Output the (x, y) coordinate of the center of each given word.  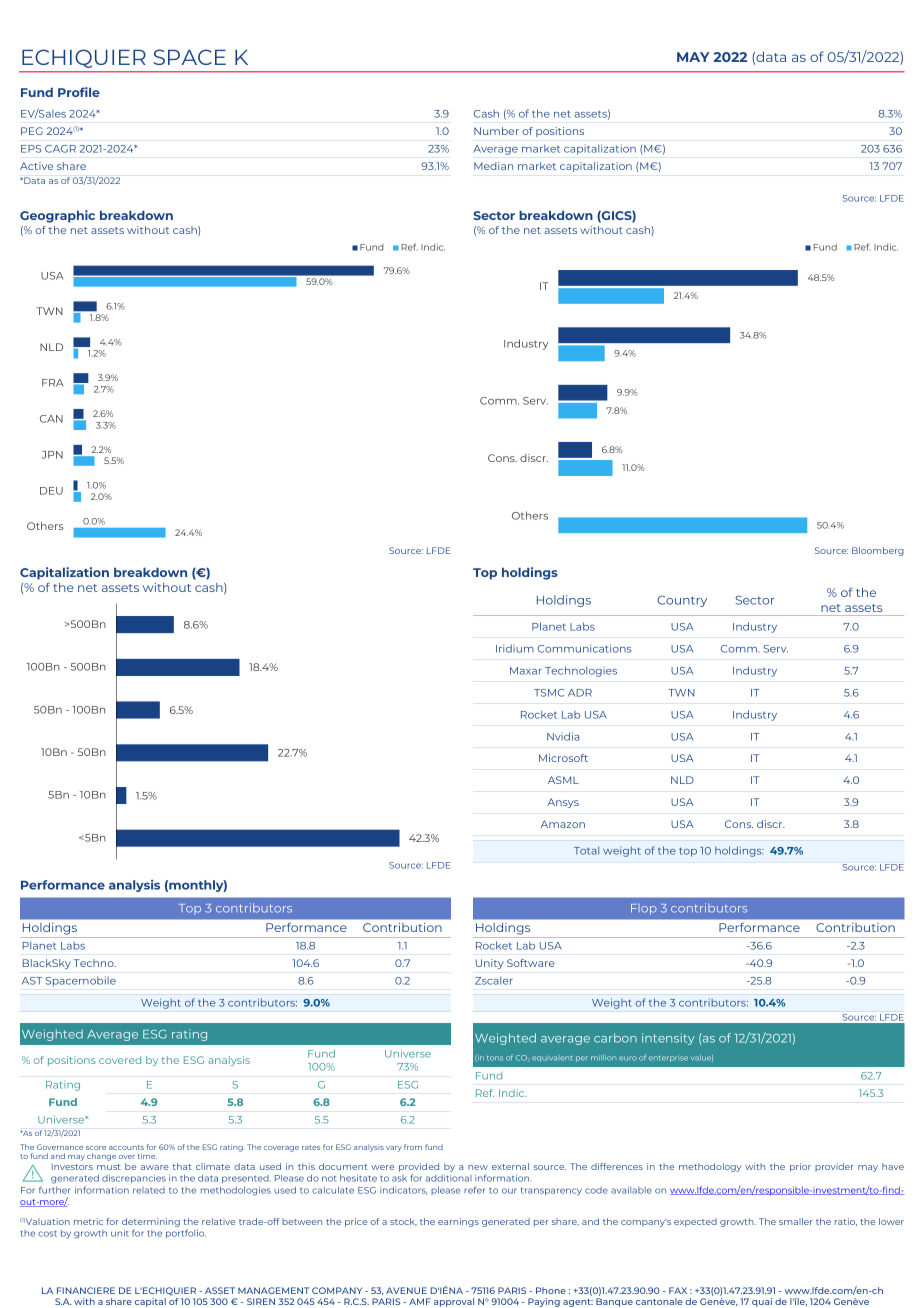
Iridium (515, 648)
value (702, 1058)
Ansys (563, 803)
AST (32, 981)
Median (493, 166)
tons (495, 1058)
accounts (126, 1147)
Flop (644, 909)
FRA (53, 383)
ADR (580, 693)
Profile (79, 92)
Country (682, 601)
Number (496, 131)
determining (151, 1224)
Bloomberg (878, 551)
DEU (51, 491)
